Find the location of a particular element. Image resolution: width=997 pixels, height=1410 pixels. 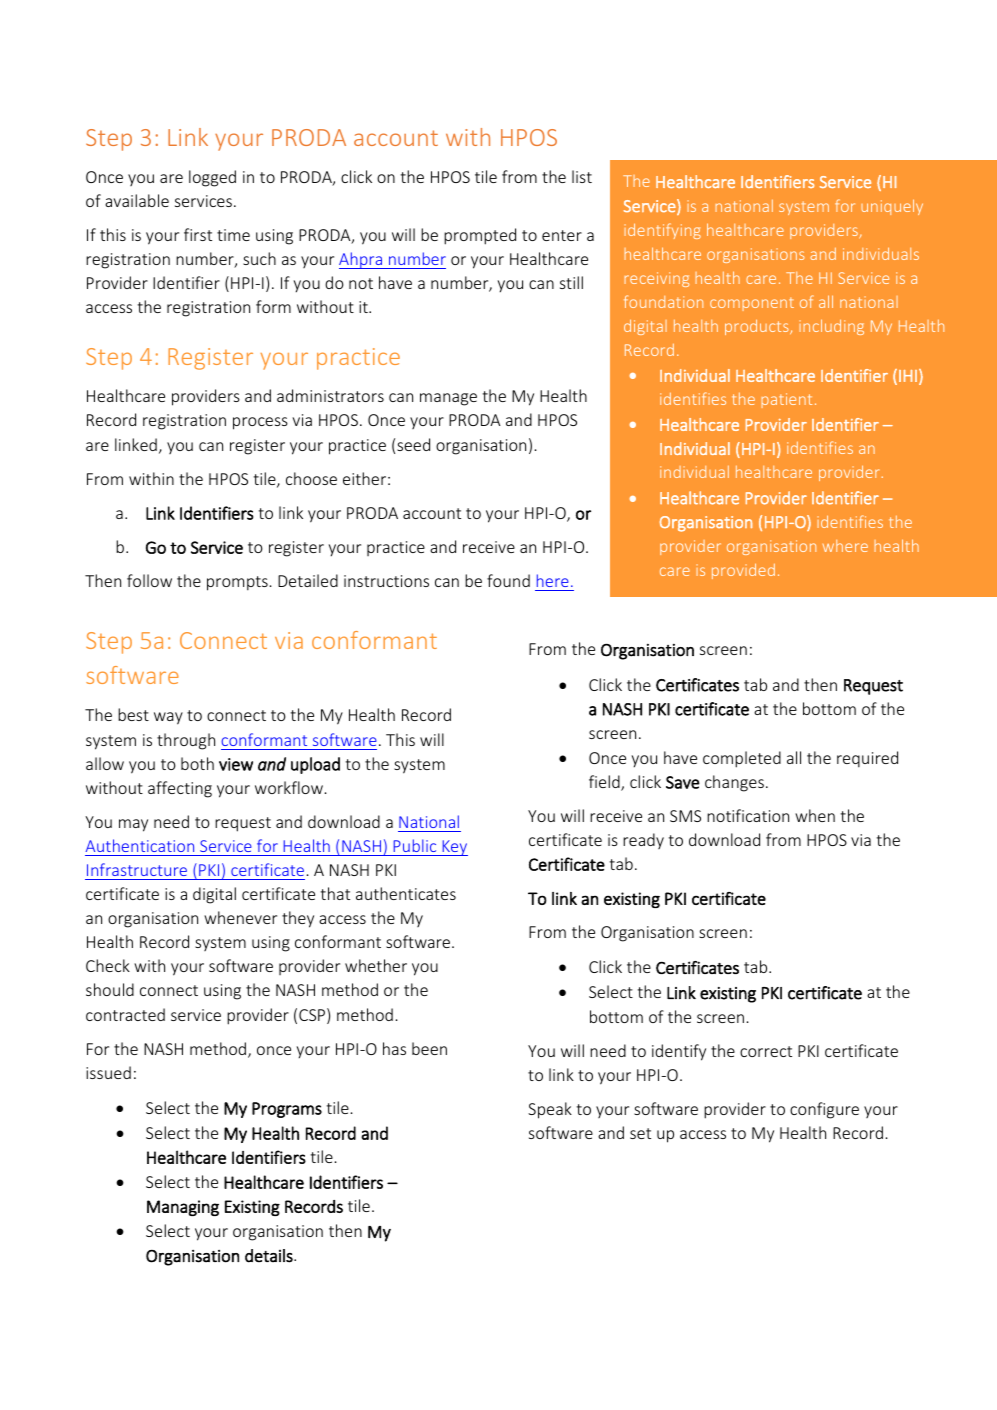

whether is located at coordinates (376, 965).
